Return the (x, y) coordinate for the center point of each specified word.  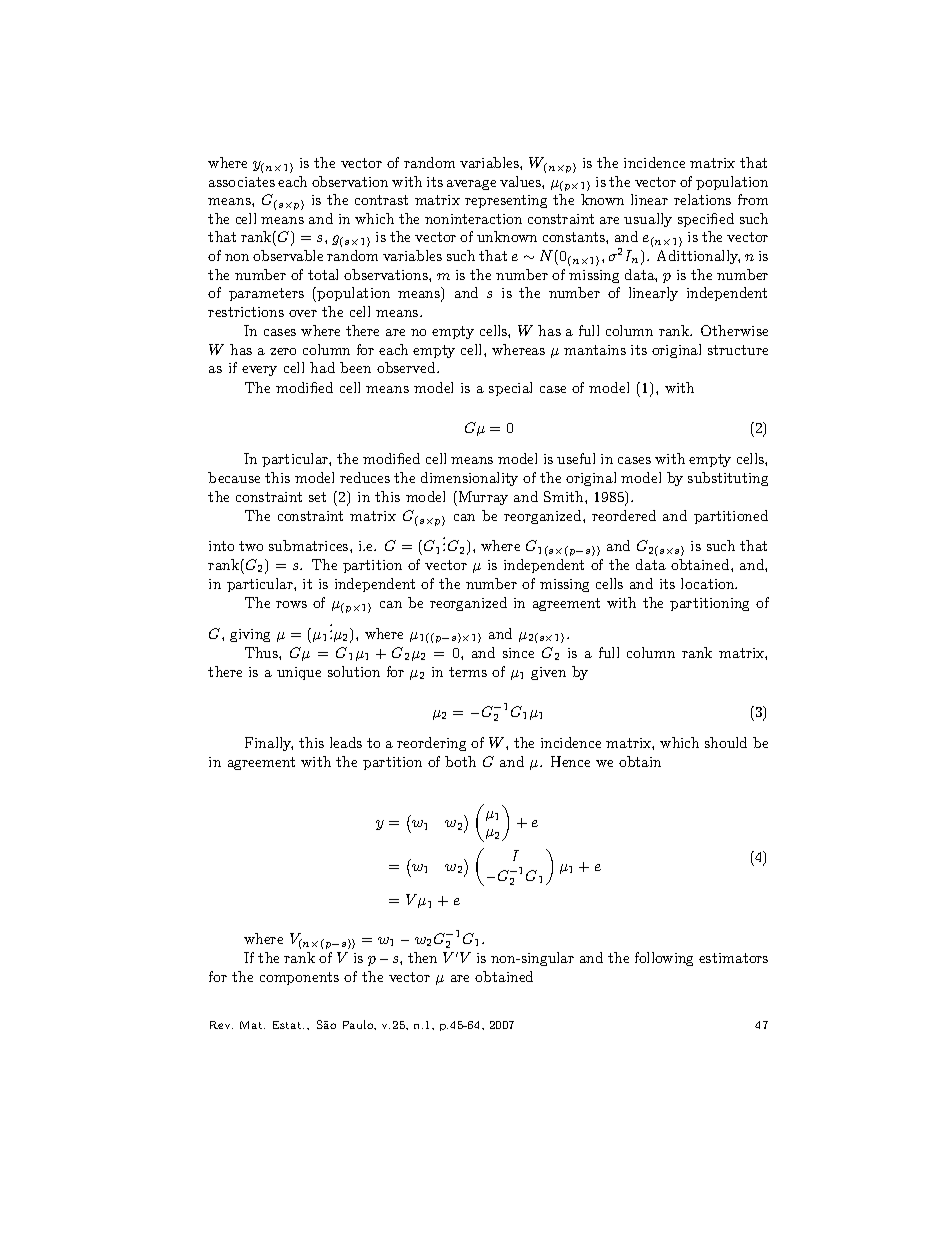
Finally (269, 744)
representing (506, 201)
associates (242, 182)
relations (702, 199)
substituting (728, 479)
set (317, 497)
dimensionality (469, 479)
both (460, 761)
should (726, 742)
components (299, 978)
